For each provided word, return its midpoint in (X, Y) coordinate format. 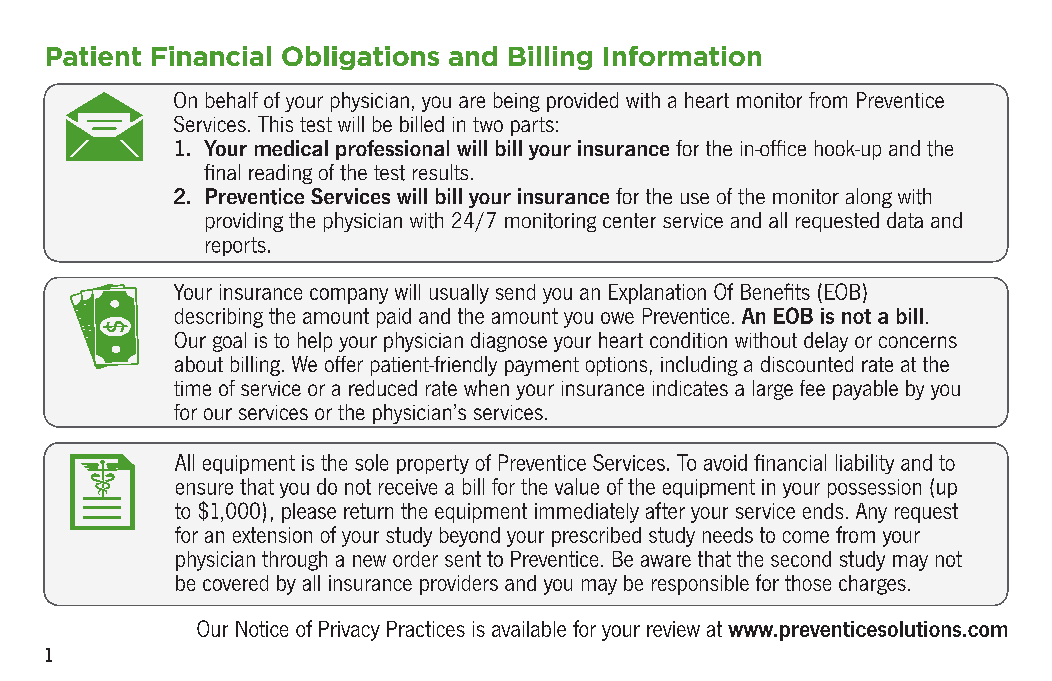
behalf (232, 100)
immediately (587, 513)
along (869, 198)
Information (682, 56)
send (515, 292)
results (440, 172)
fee (812, 388)
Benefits (775, 291)
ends (823, 511)
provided (582, 102)
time (192, 388)
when (486, 388)
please (309, 513)
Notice (262, 629)
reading (280, 174)
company (349, 296)
